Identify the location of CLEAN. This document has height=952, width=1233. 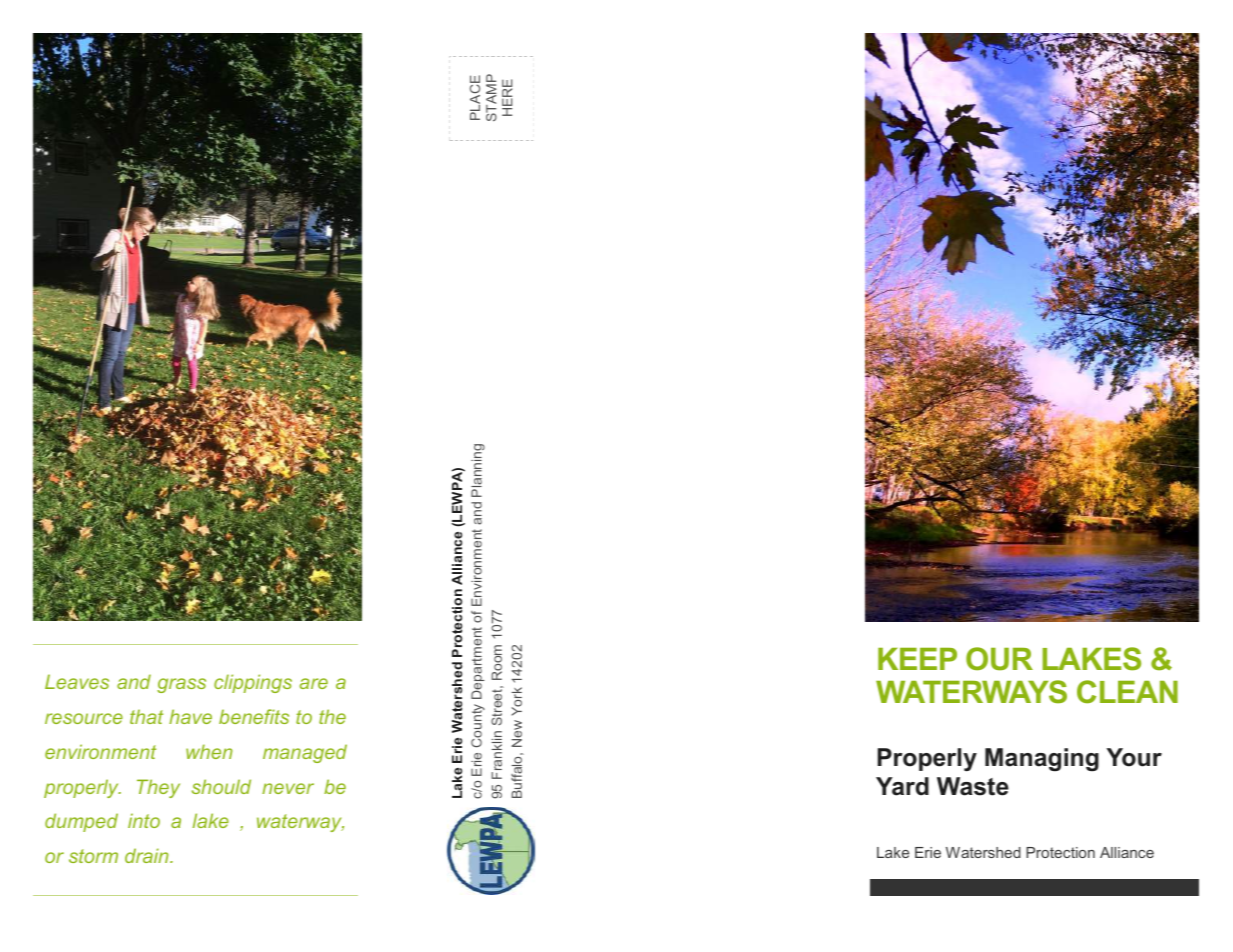
(1127, 692).
